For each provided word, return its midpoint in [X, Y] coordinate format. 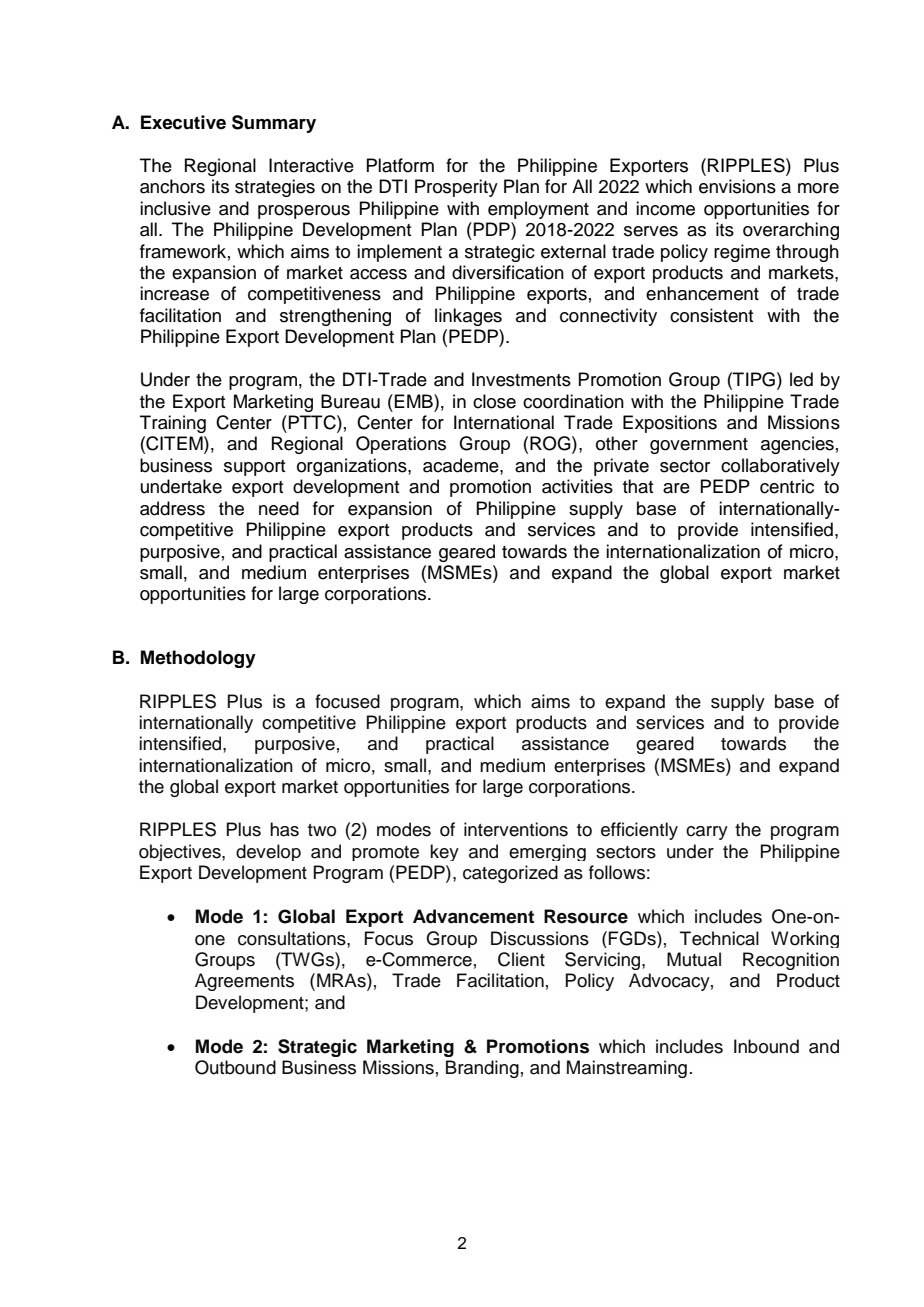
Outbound [235, 1067]
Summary [274, 124]
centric [787, 486]
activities [577, 486]
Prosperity [456, 188]
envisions [737, 186]
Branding [482, 1069]
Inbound [766, 1046]
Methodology [198, 659]
